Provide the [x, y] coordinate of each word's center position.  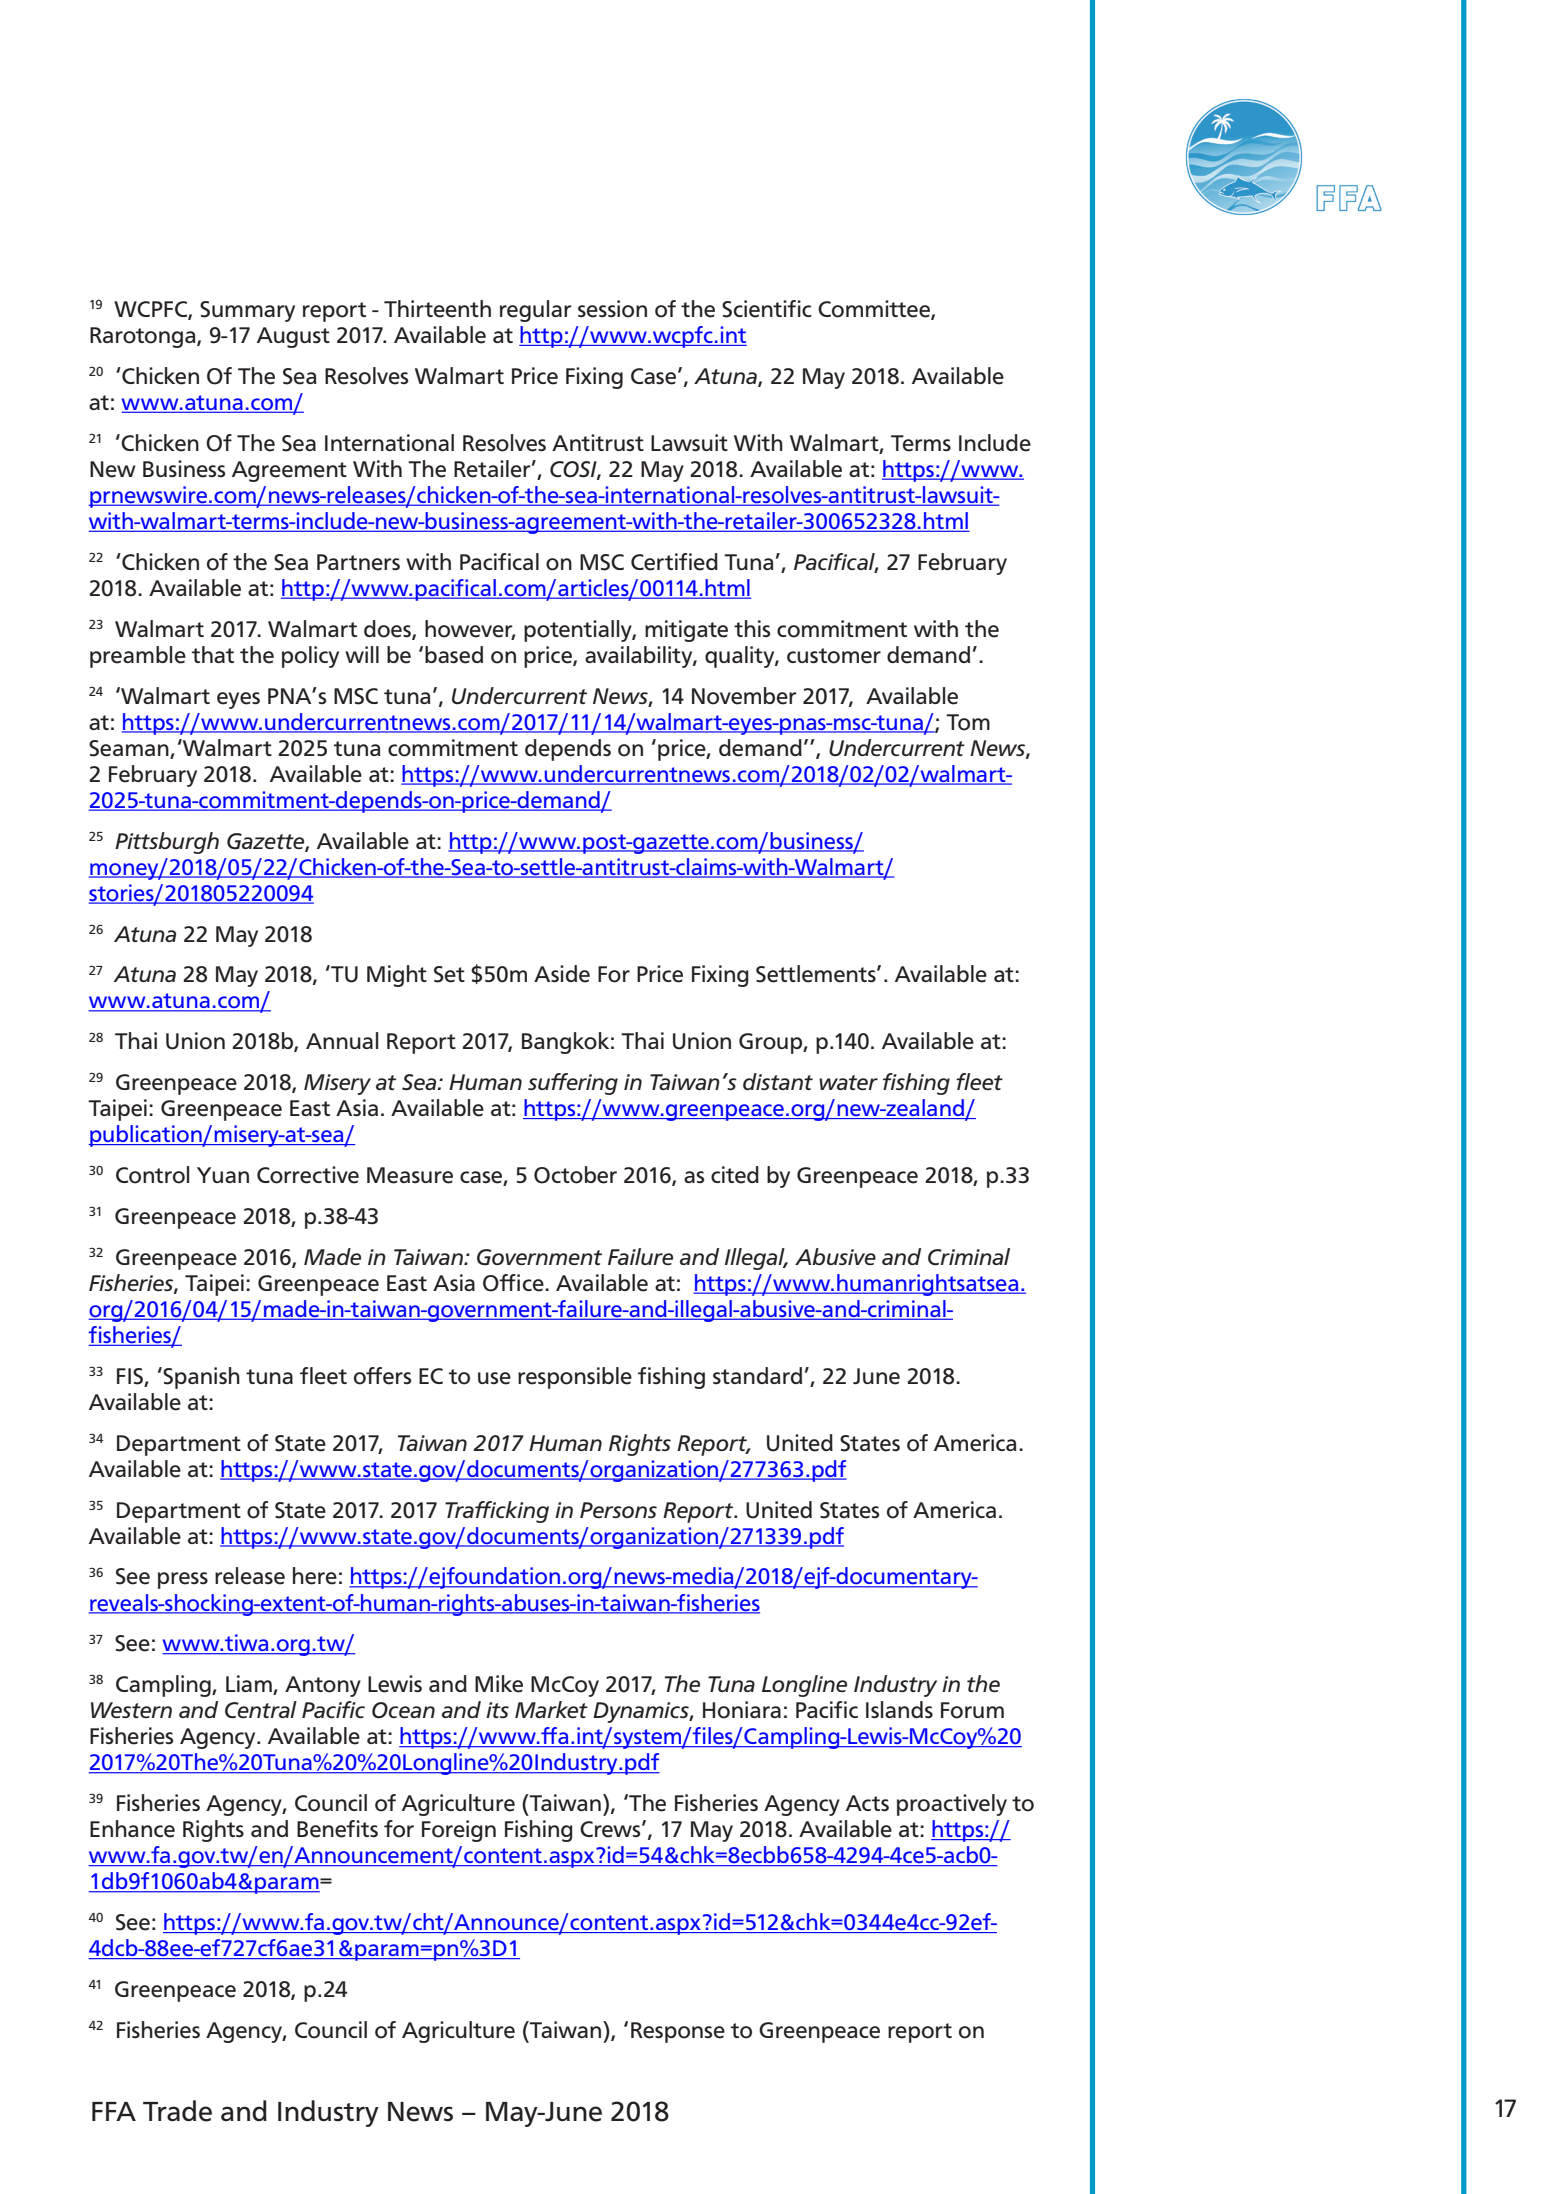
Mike [499, 1684]
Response [678, 2032]
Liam [250, 1685]
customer [834, 656]
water [848, 1082]
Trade [177, 2111]
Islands [899, 1710]
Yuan [223, 1175]
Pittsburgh [167, 843]
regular [536, 311]
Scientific [767, 309]
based [454, 655]
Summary [247, 311]
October [575, 1175]
